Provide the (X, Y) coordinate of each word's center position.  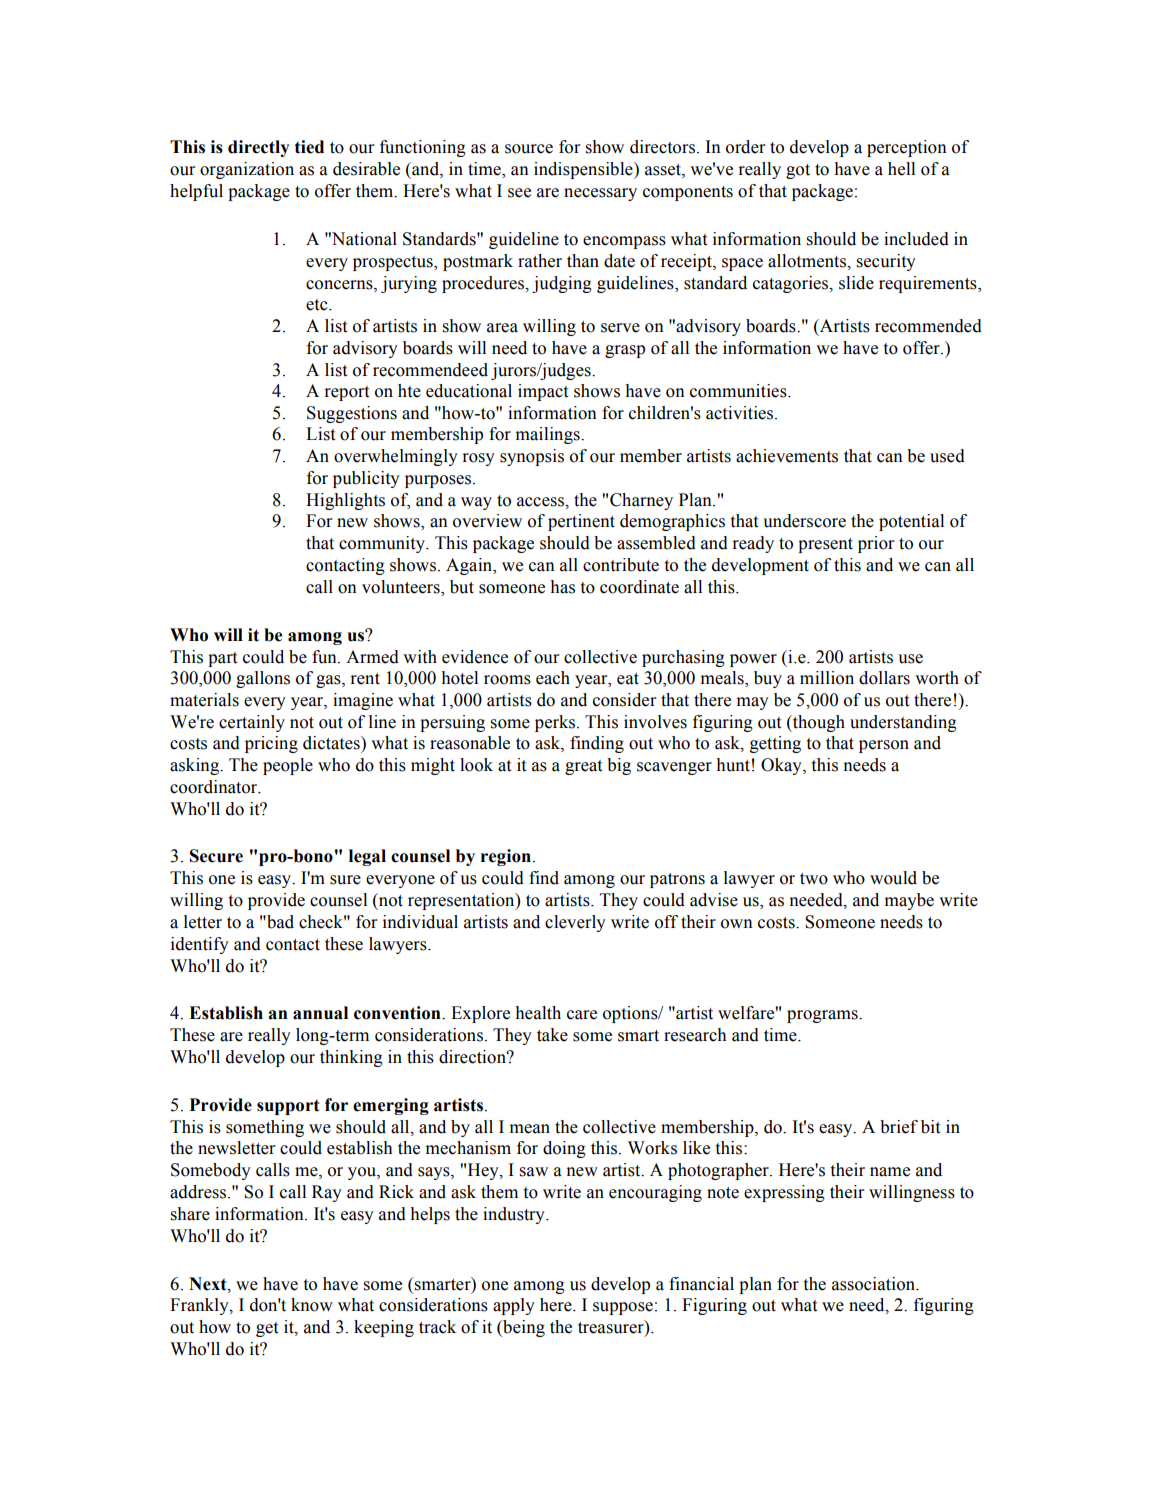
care (582, 1015)
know (312, 1305)
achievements (787, 456)
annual (320, 1013)
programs (823, 1016)
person (884, 746)
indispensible (584, 170)
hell (901, 169)
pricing (271, 744)
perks (555, 723)
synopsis (532, 457)
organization (247, 170)
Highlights (345, 501)
